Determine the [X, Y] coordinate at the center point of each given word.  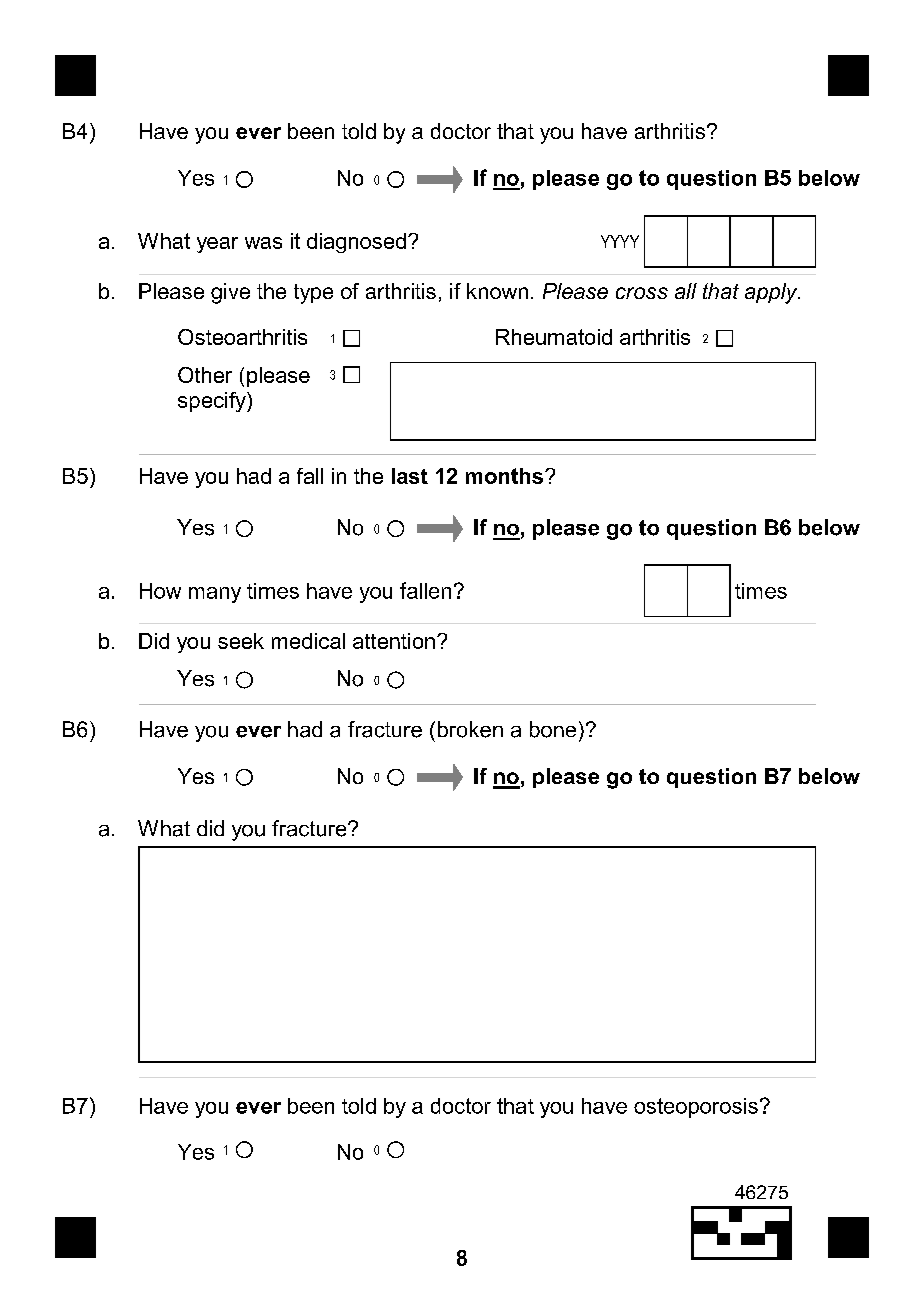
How [160, 591]
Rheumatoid [554, 337]
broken [470, 729]
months [504, 476]
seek [241, 641]
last [410, 476]
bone [553, 729]
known [497, 291]
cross [642, 293]
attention [394, 641]
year [217, 245]
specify [213, 402]
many [215, 595]
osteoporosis [696, 1108]
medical [308, 641]
